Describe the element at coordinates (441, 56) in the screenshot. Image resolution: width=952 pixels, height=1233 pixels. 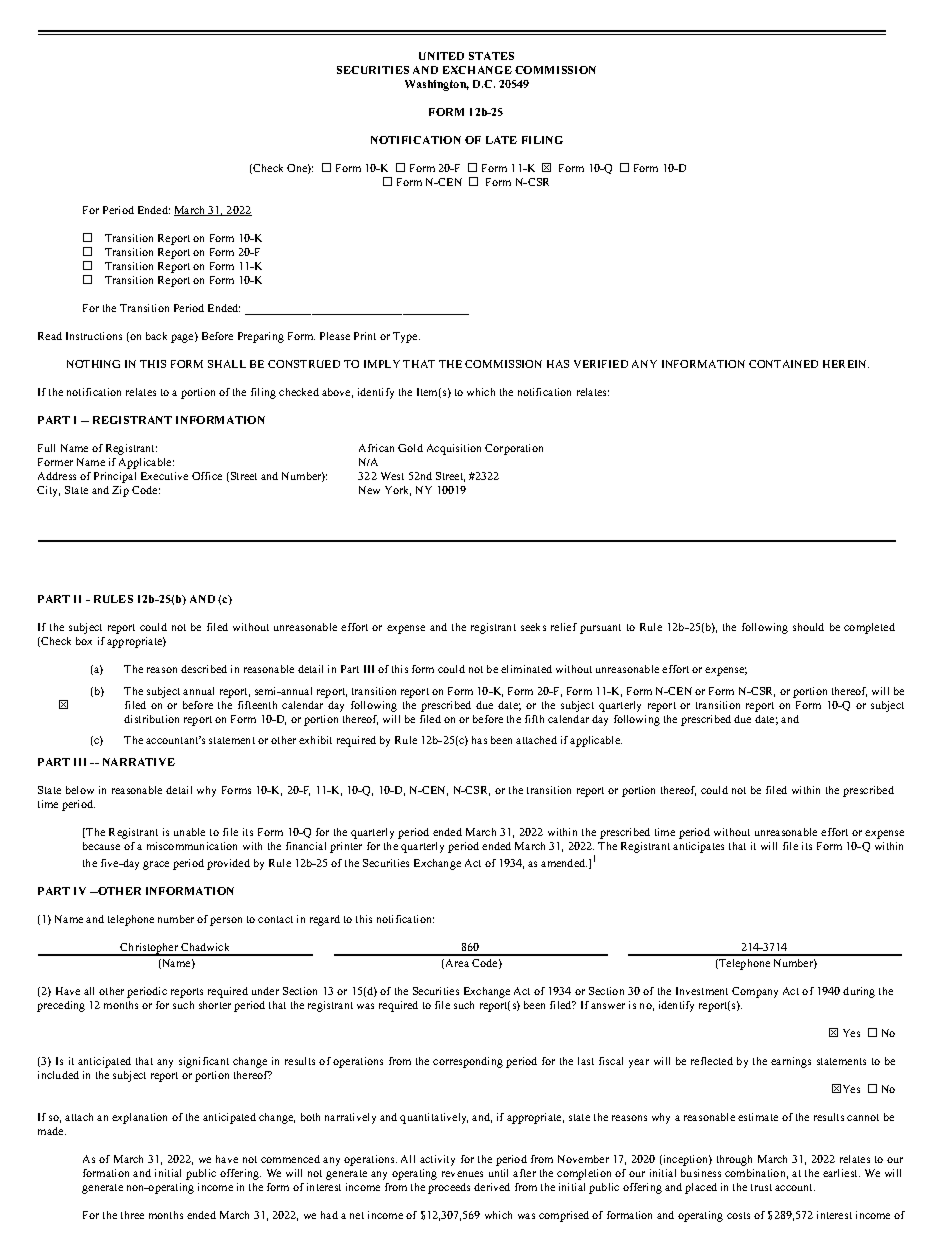
I see `UNITED` at that location.
